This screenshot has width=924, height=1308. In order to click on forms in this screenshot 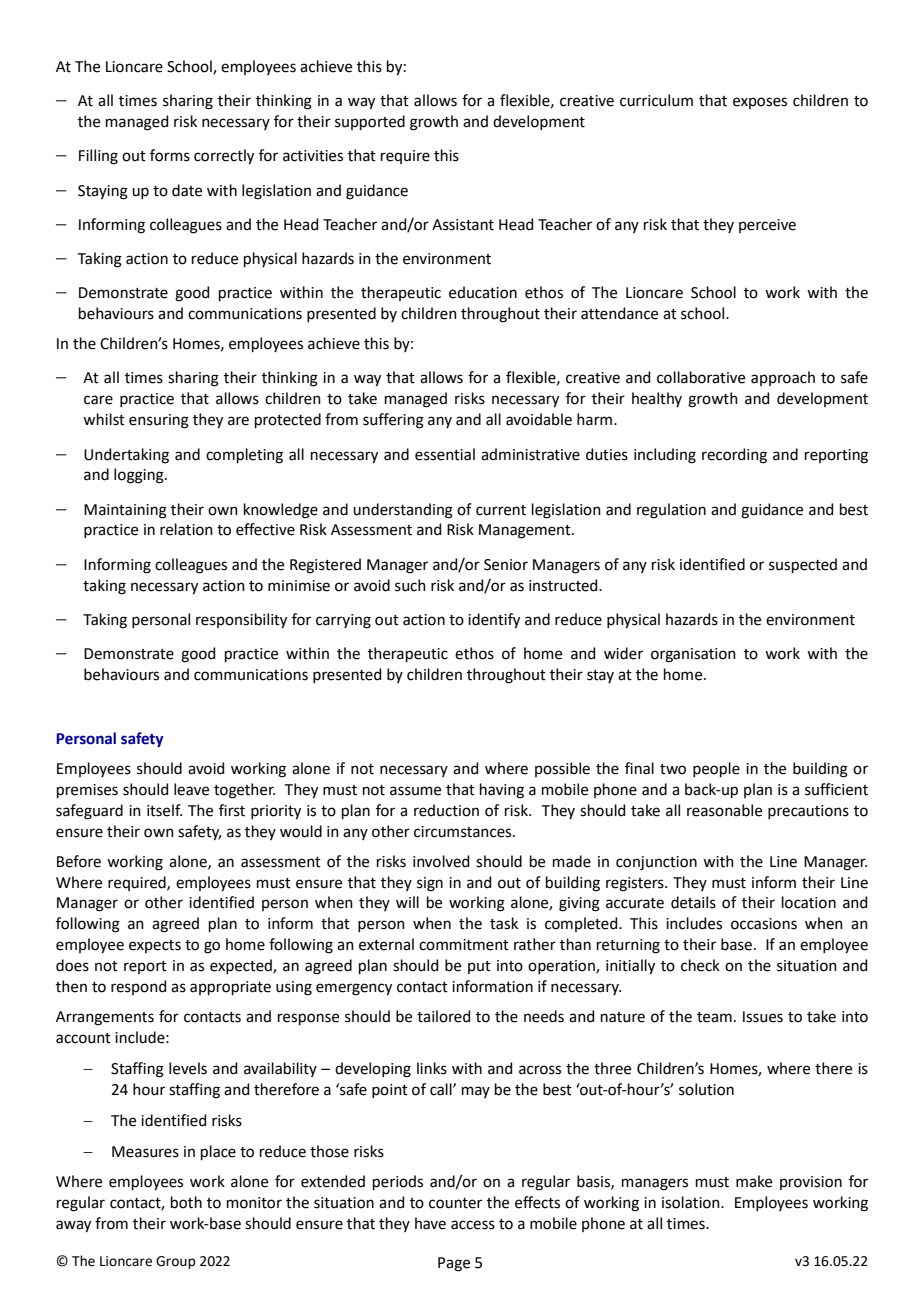, I will do `click(170, 155)`.
